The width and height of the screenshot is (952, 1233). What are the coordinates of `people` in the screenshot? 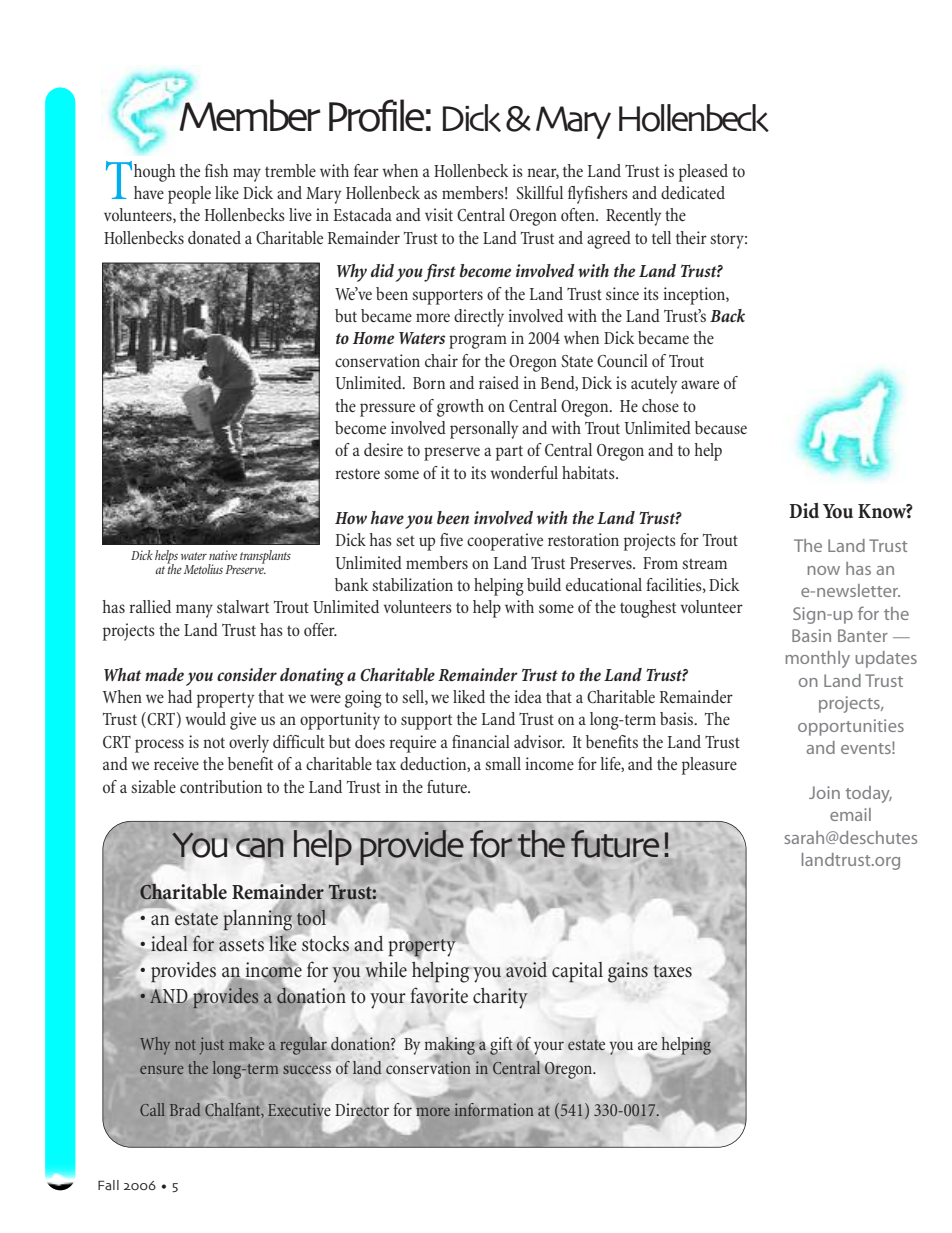 It's located at (189, 195).
